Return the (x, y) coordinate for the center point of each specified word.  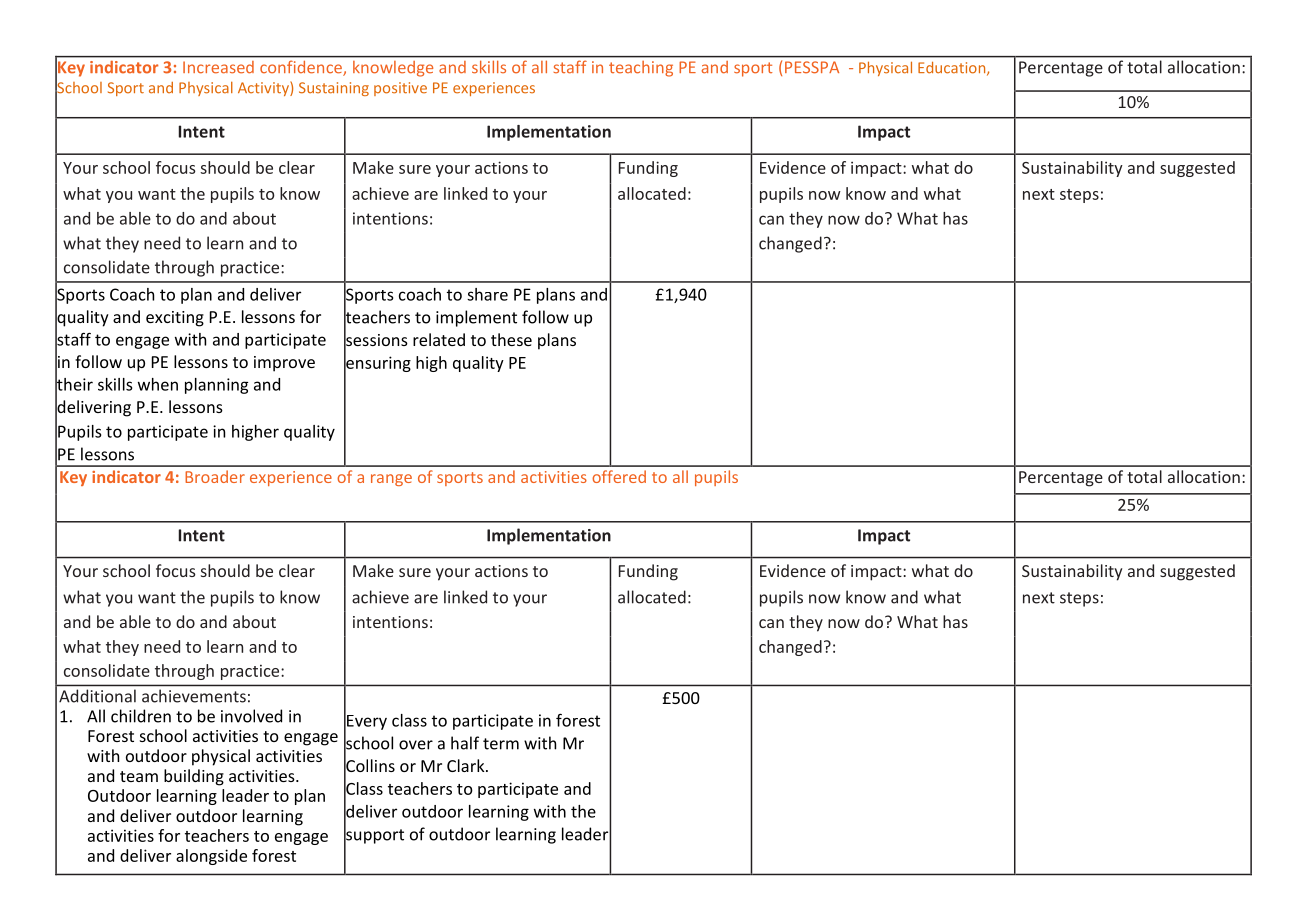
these (511, 339)
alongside (211, 857)
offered (619, 476)
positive (400, 89)
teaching (641, 68)
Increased (218, 67)
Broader (215, 476)
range (391, 480)
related (439, 339)
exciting (175, 319)
